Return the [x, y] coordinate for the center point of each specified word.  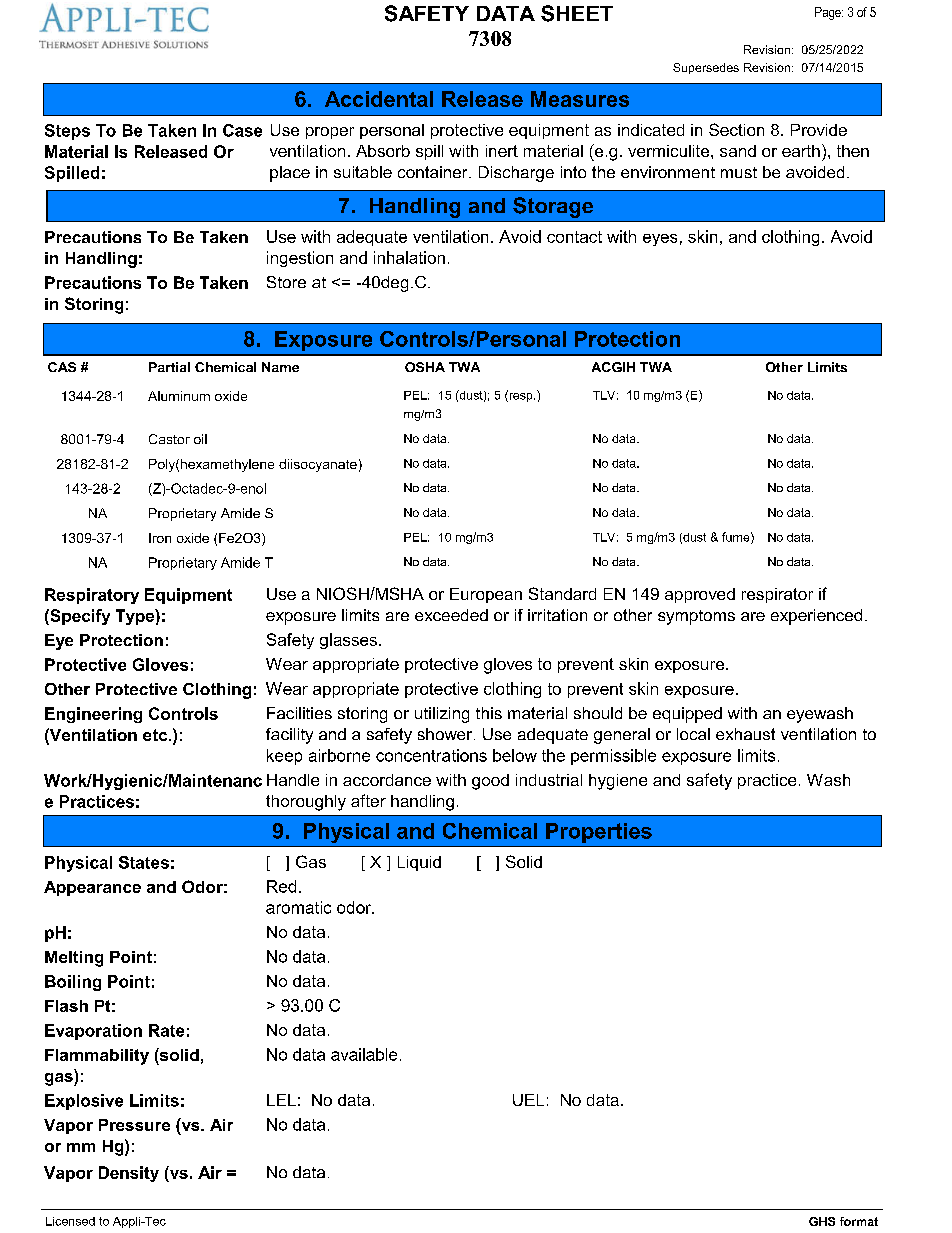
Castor [169, 439]
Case [242, 130]
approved [700, 595]
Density [129, 1174]
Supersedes [706, 68]
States [144, 862]
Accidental [379, 99]
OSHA [425, 367]
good [490, 782]
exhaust [745, 734]
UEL [528, 1100]
